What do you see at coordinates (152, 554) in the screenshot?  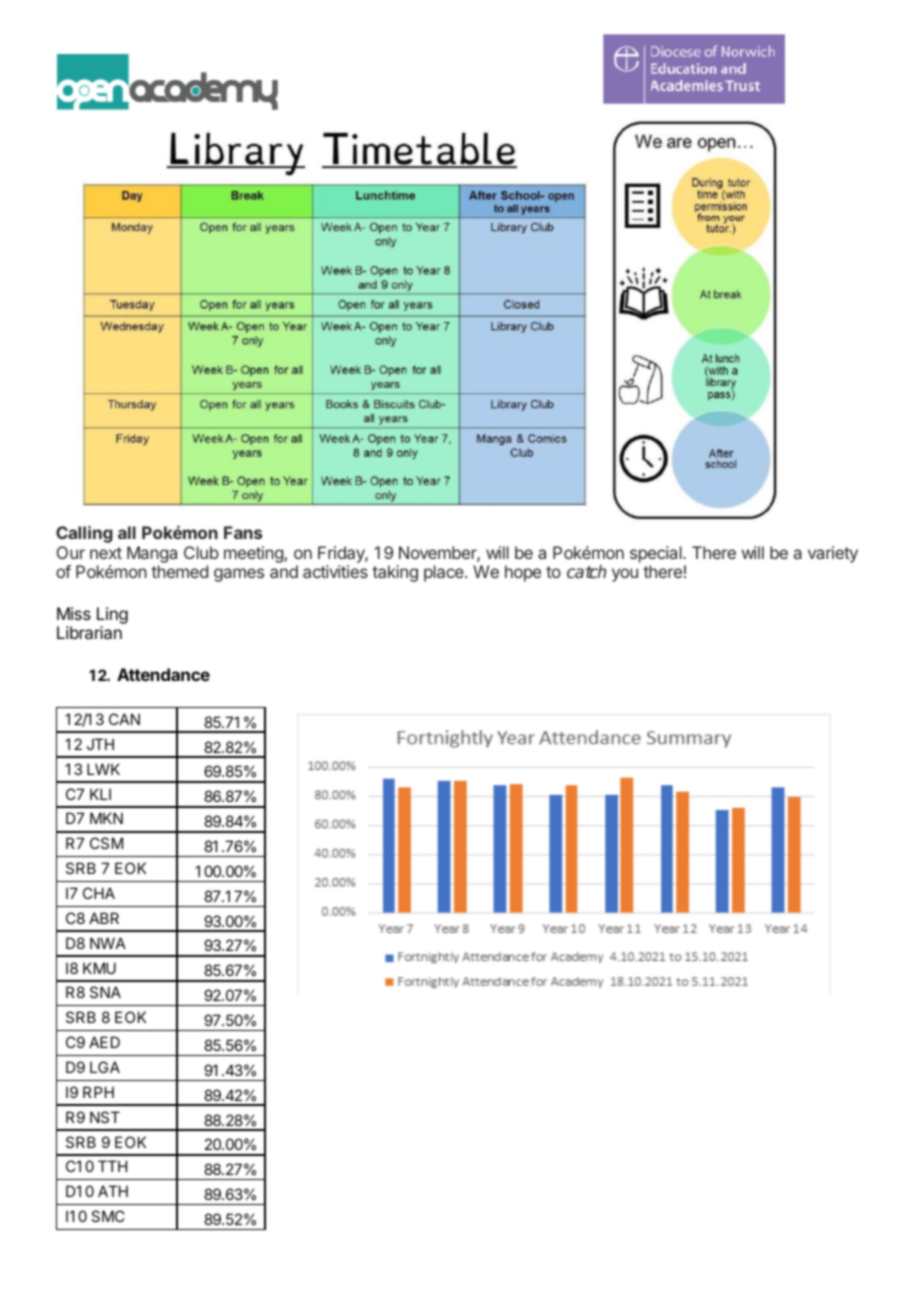 I see `Manga` at bounding box center [152, 554].
